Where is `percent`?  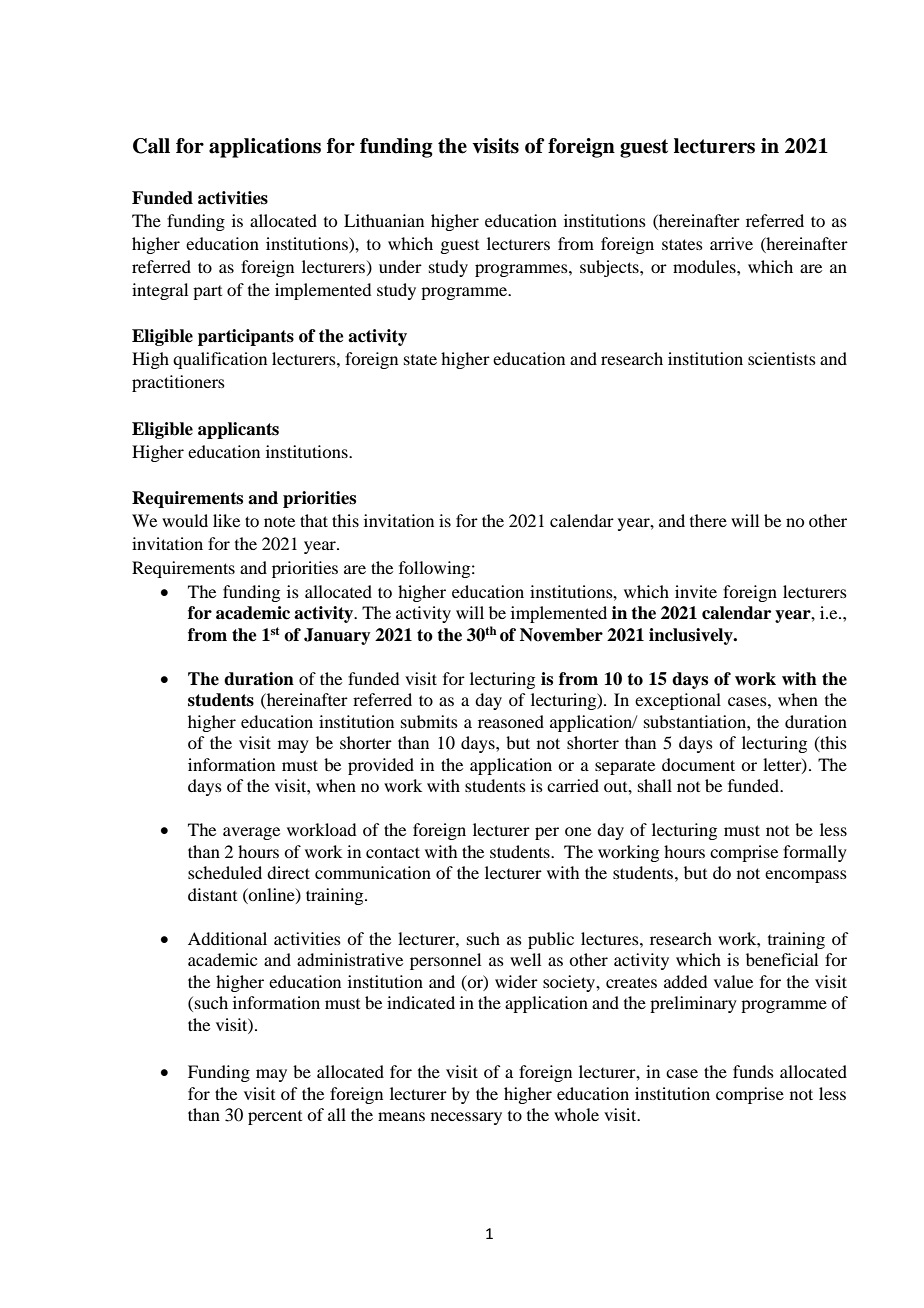
percent is located at coordinates (275, 1118).
